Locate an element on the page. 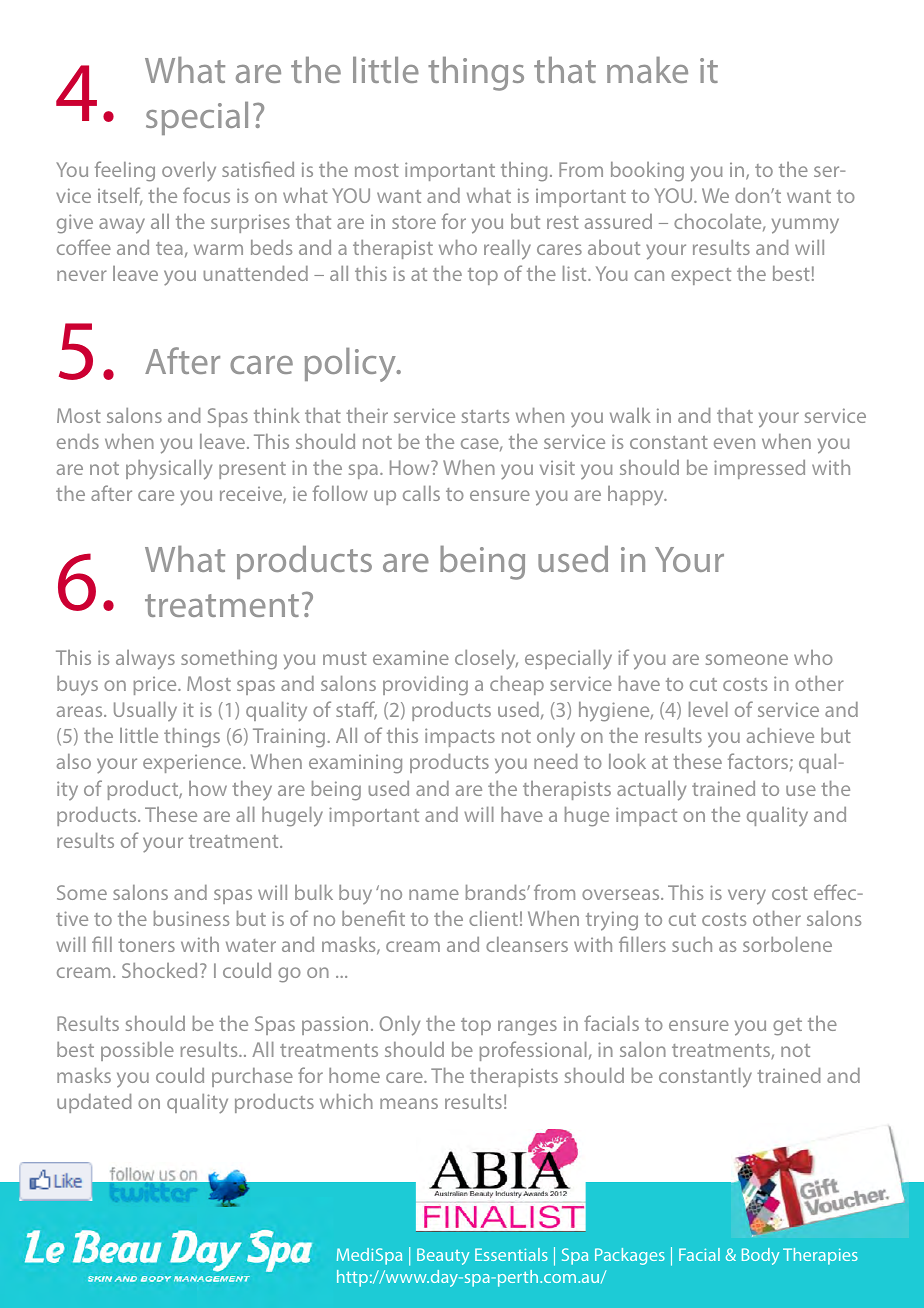 The image size is (924, 1308). such is located at coordinates (692, 944).
